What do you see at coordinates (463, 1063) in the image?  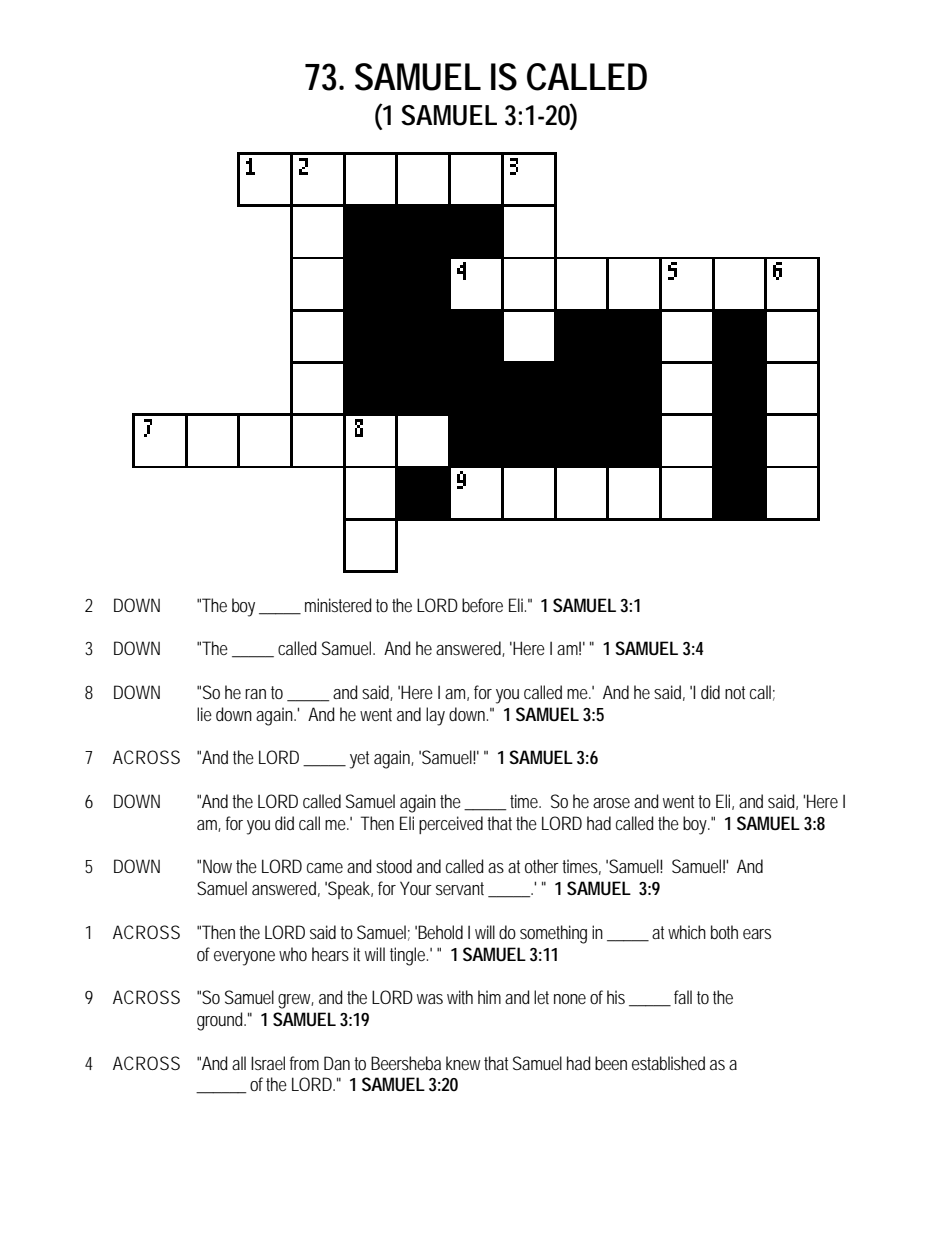 I see `knew` at bounding box center [463, 1063].
